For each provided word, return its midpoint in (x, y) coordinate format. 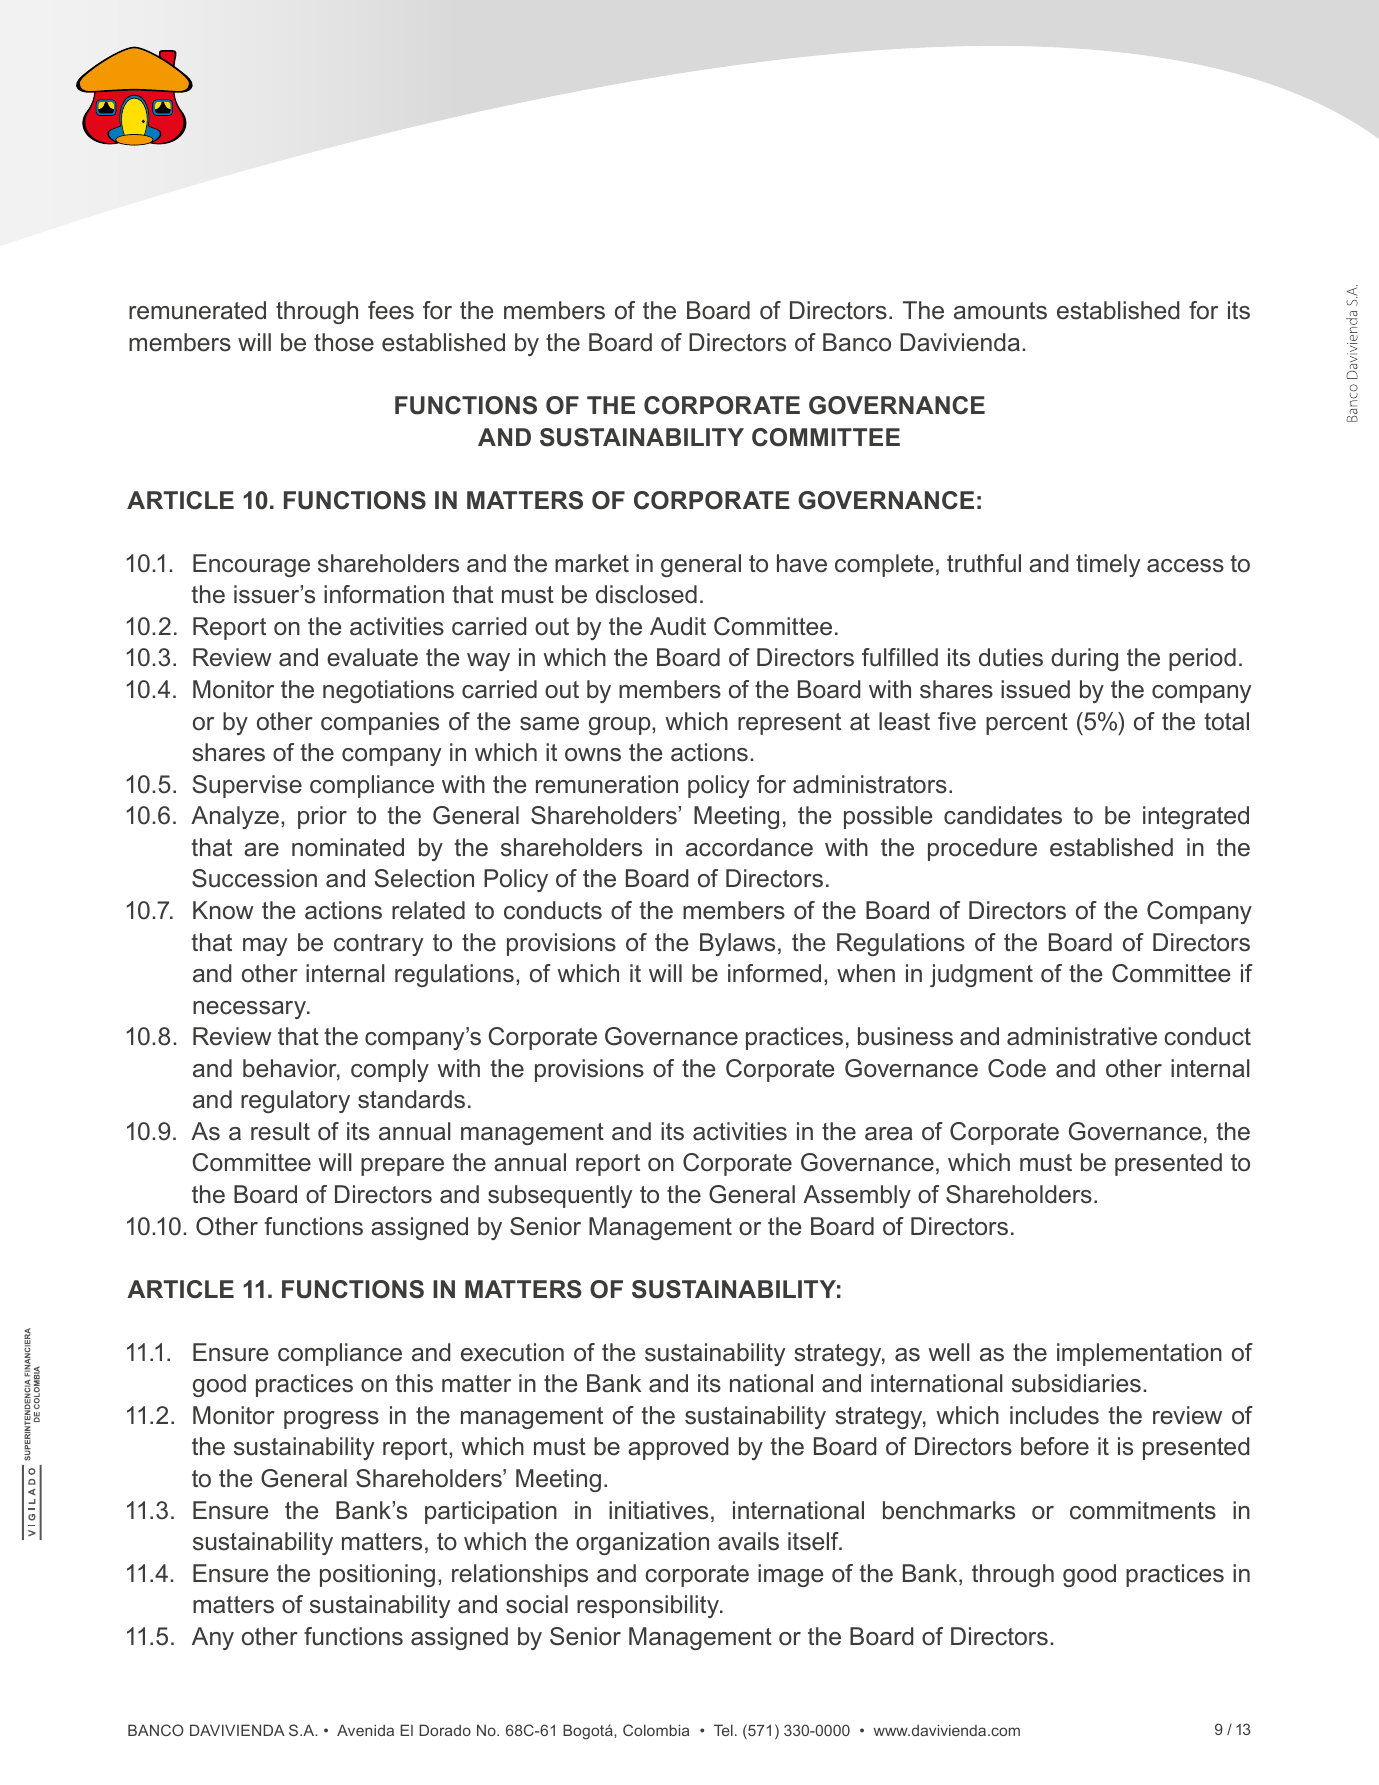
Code (1017, 1068)
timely (1108, 565)
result (280, 1131)
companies (380, 723)
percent (1027, 724)
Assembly (857, 1196)
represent (789, 724)
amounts (1000, 311)
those (344, 342)
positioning (377, 1575)
